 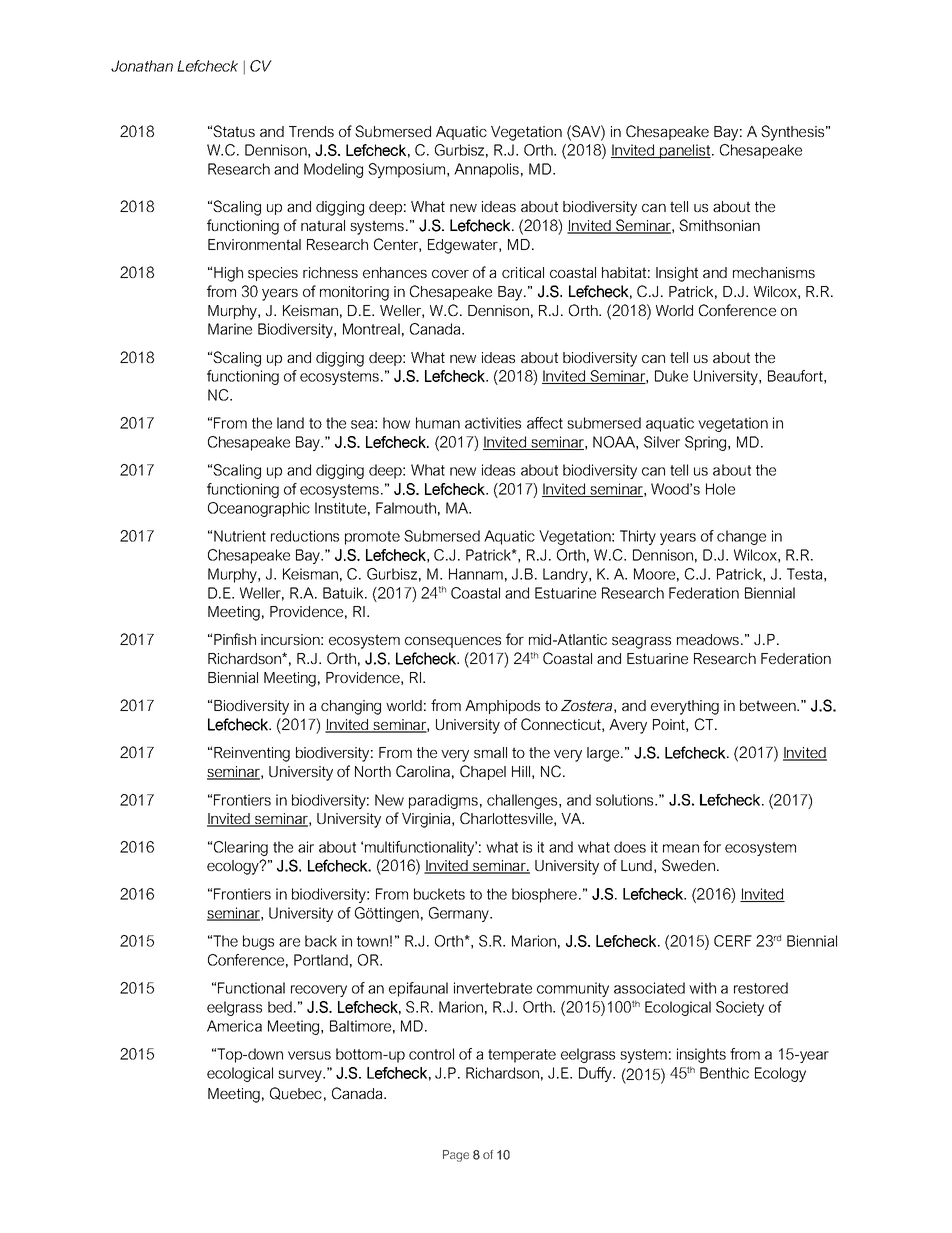 What do you see at coordinates (235, 639) in the screenshot?
I see `Pinfish` at bounding box center [235, 639].
